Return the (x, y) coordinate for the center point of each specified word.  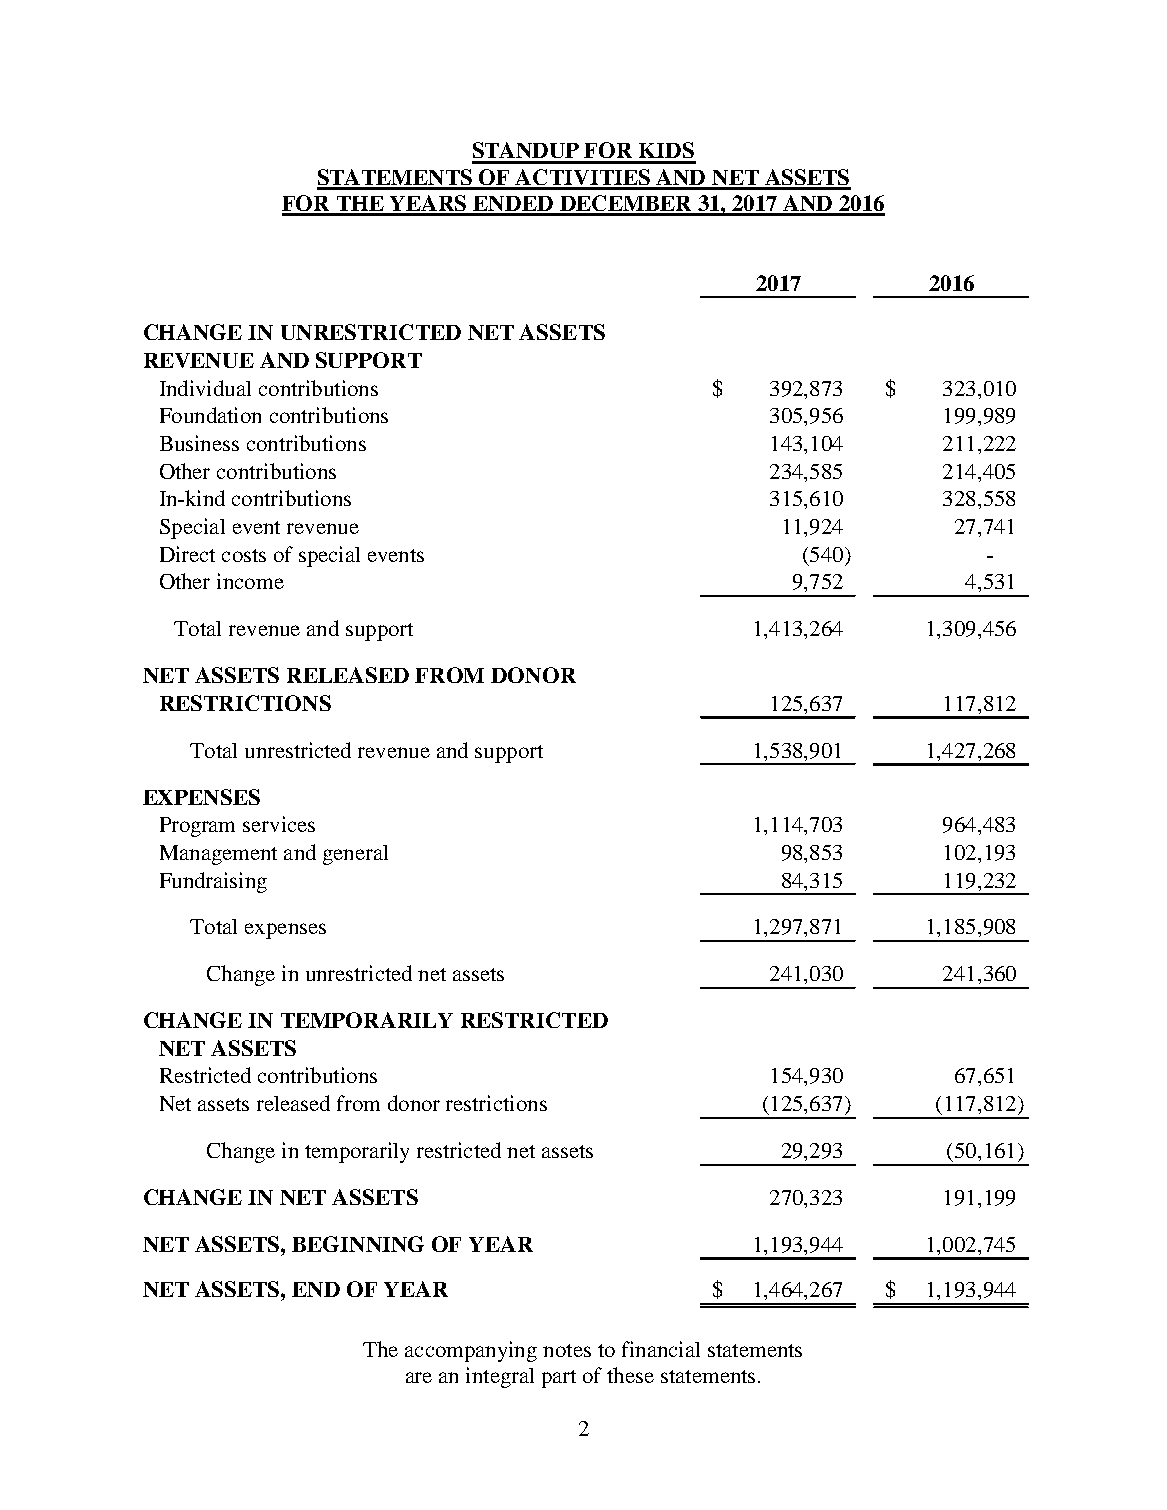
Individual (205, 388)
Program (197, 827)
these (630, 1375)
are (419, 1377)
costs (244, 555)
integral (500, 1377)
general (355, 855)
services (279, 824)
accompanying (471, 1351)
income (250, 581)
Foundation (210, 415)
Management (218, 855)
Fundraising (213, 882)
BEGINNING (358, 1244)
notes (567, 1350)
